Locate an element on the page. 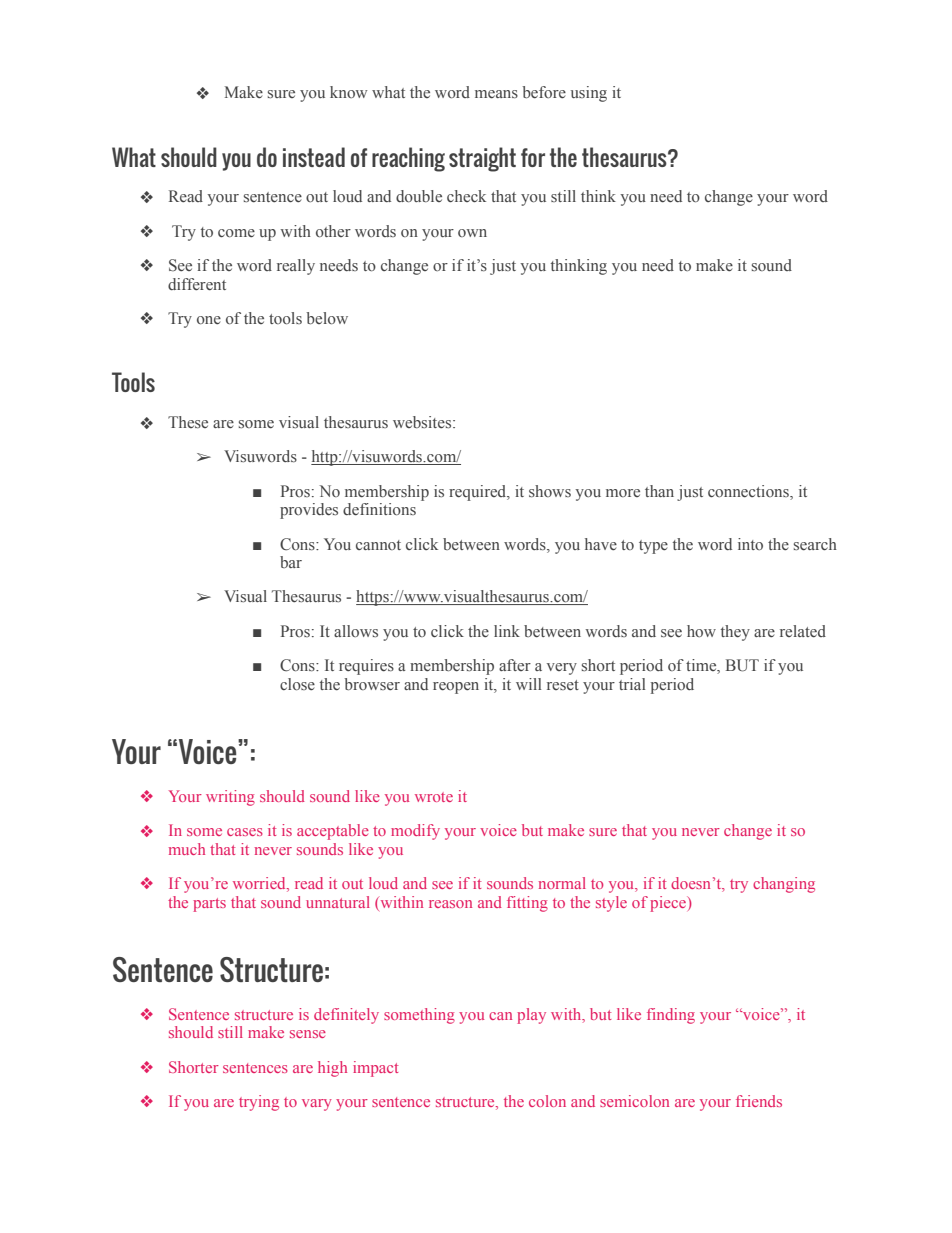  play is located at coordinates (531, 1016).
